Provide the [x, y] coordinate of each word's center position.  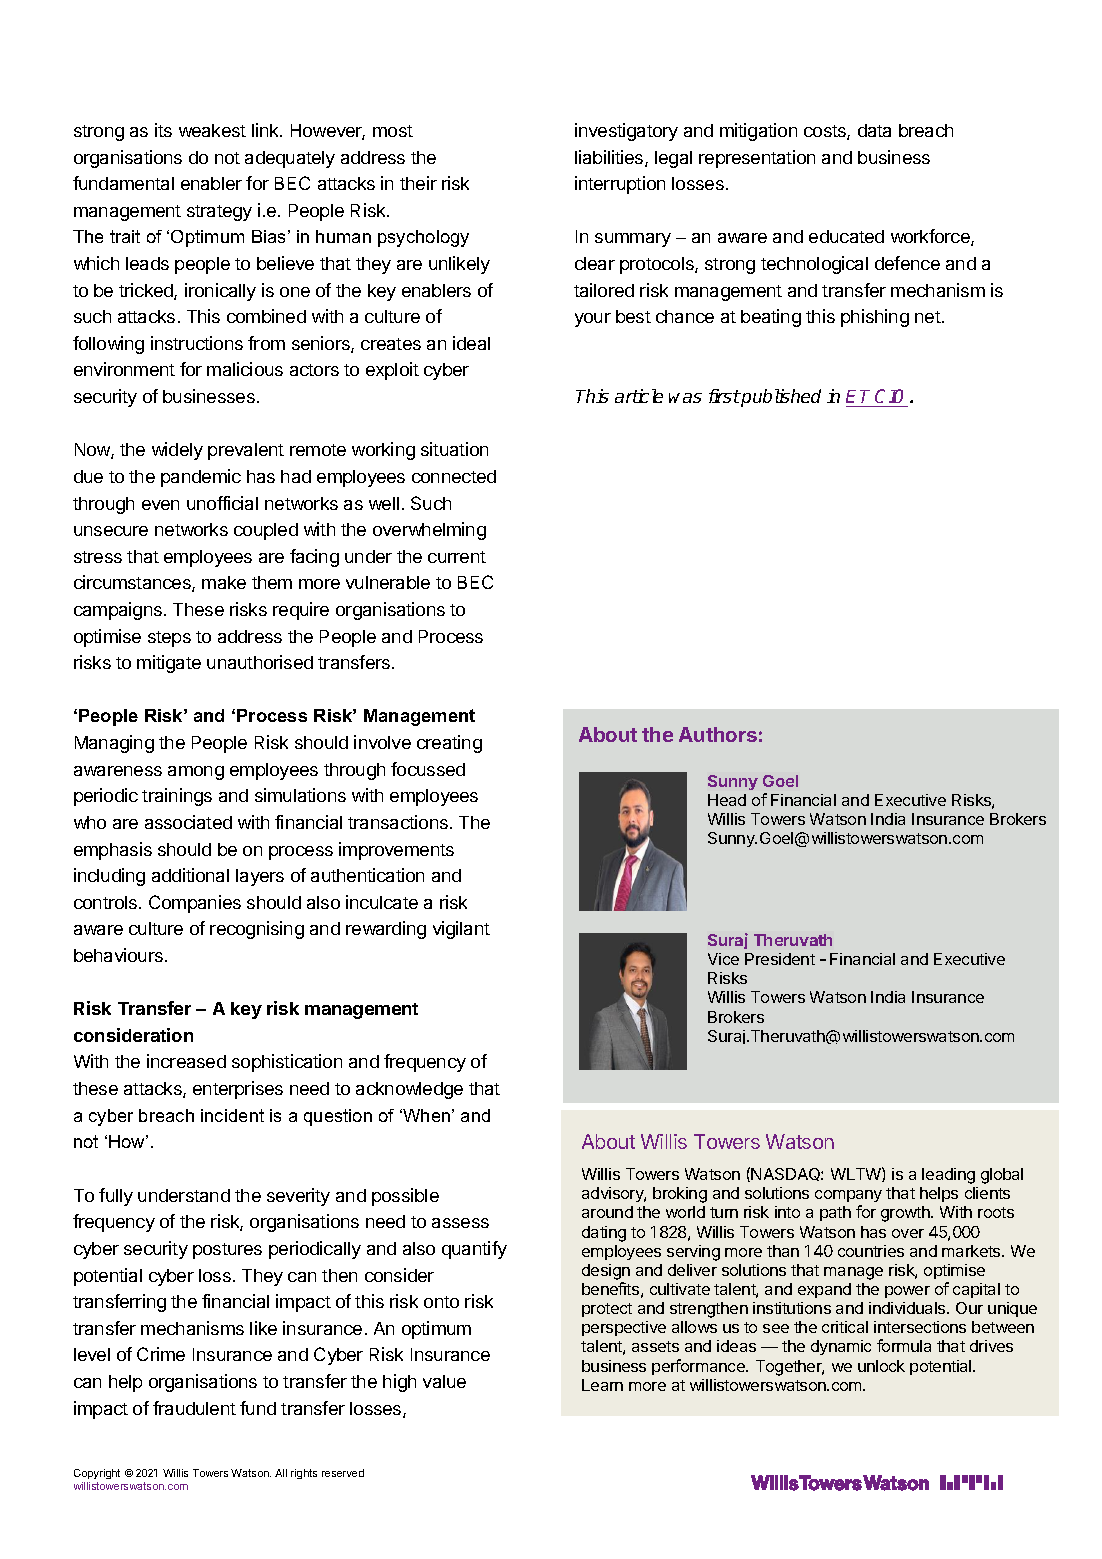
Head [727, 800]
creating [449, 744]
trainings [177, 797]
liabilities [610, 158]
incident [232, 1115]
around [607, 1212]
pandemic [201, 478]
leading [948, 1176]
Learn [602, 1385]
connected [454, 476]
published [780, 398]
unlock [881, 1366]
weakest [212, 130]
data [874, 130]
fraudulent [194, 1408]
